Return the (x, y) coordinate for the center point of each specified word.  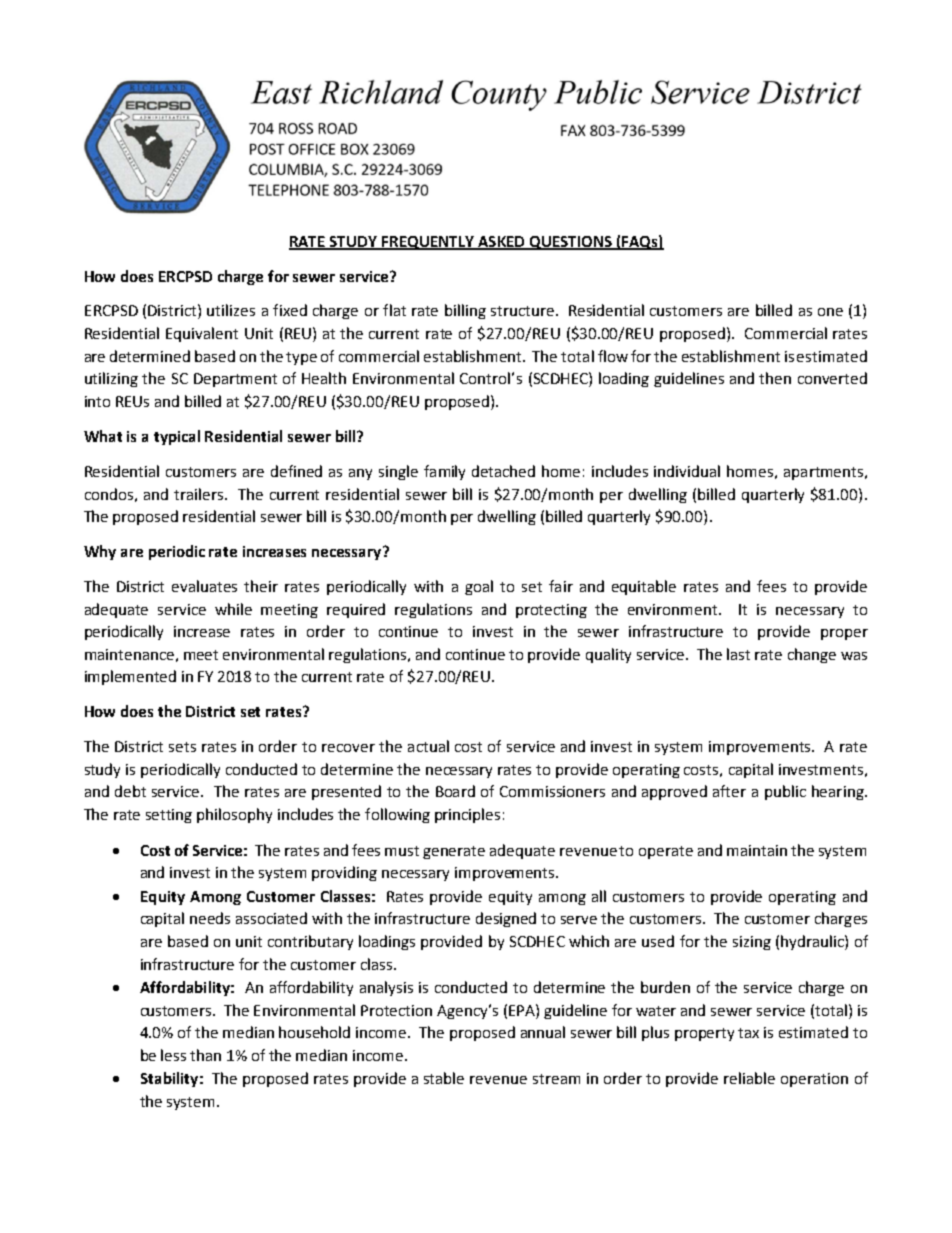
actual (428, 746)
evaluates (204, 586)
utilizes (231, 310)
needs (210, 918)
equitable (644, 587)
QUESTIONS (570, 243)
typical (177, 437)
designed (506, 919)
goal (479, 587)
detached (503, 471)
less (173, 1055)
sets (182, 747)
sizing (752, 943)
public (785, 792)
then (775, 378)
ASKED (501, 242)
